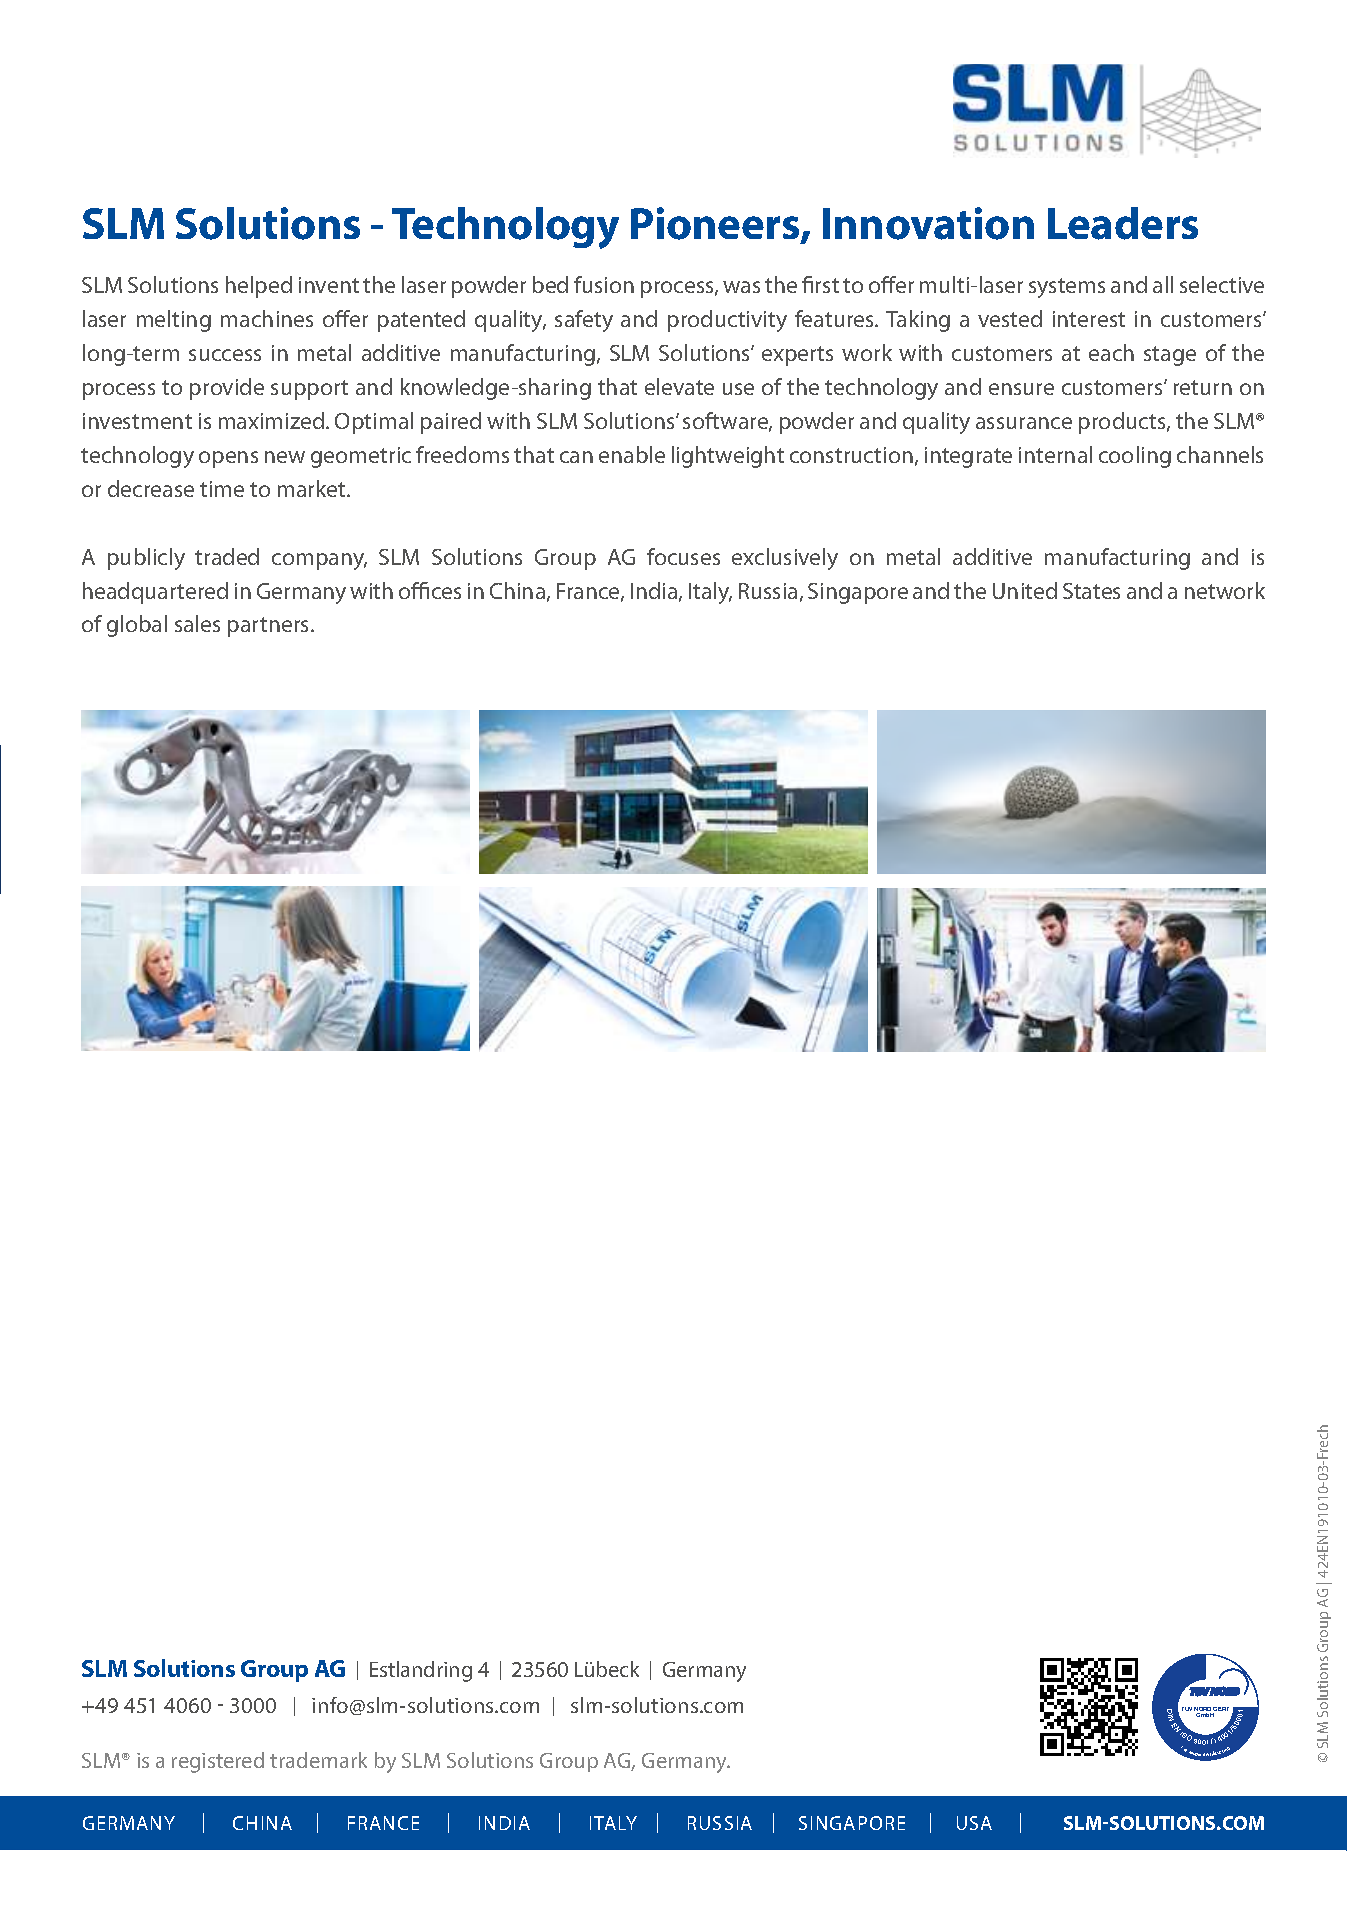  What do you see at coordinates (218, 1762) in the screenshot?
I see `registered` at bounding box center [218, 1762].
